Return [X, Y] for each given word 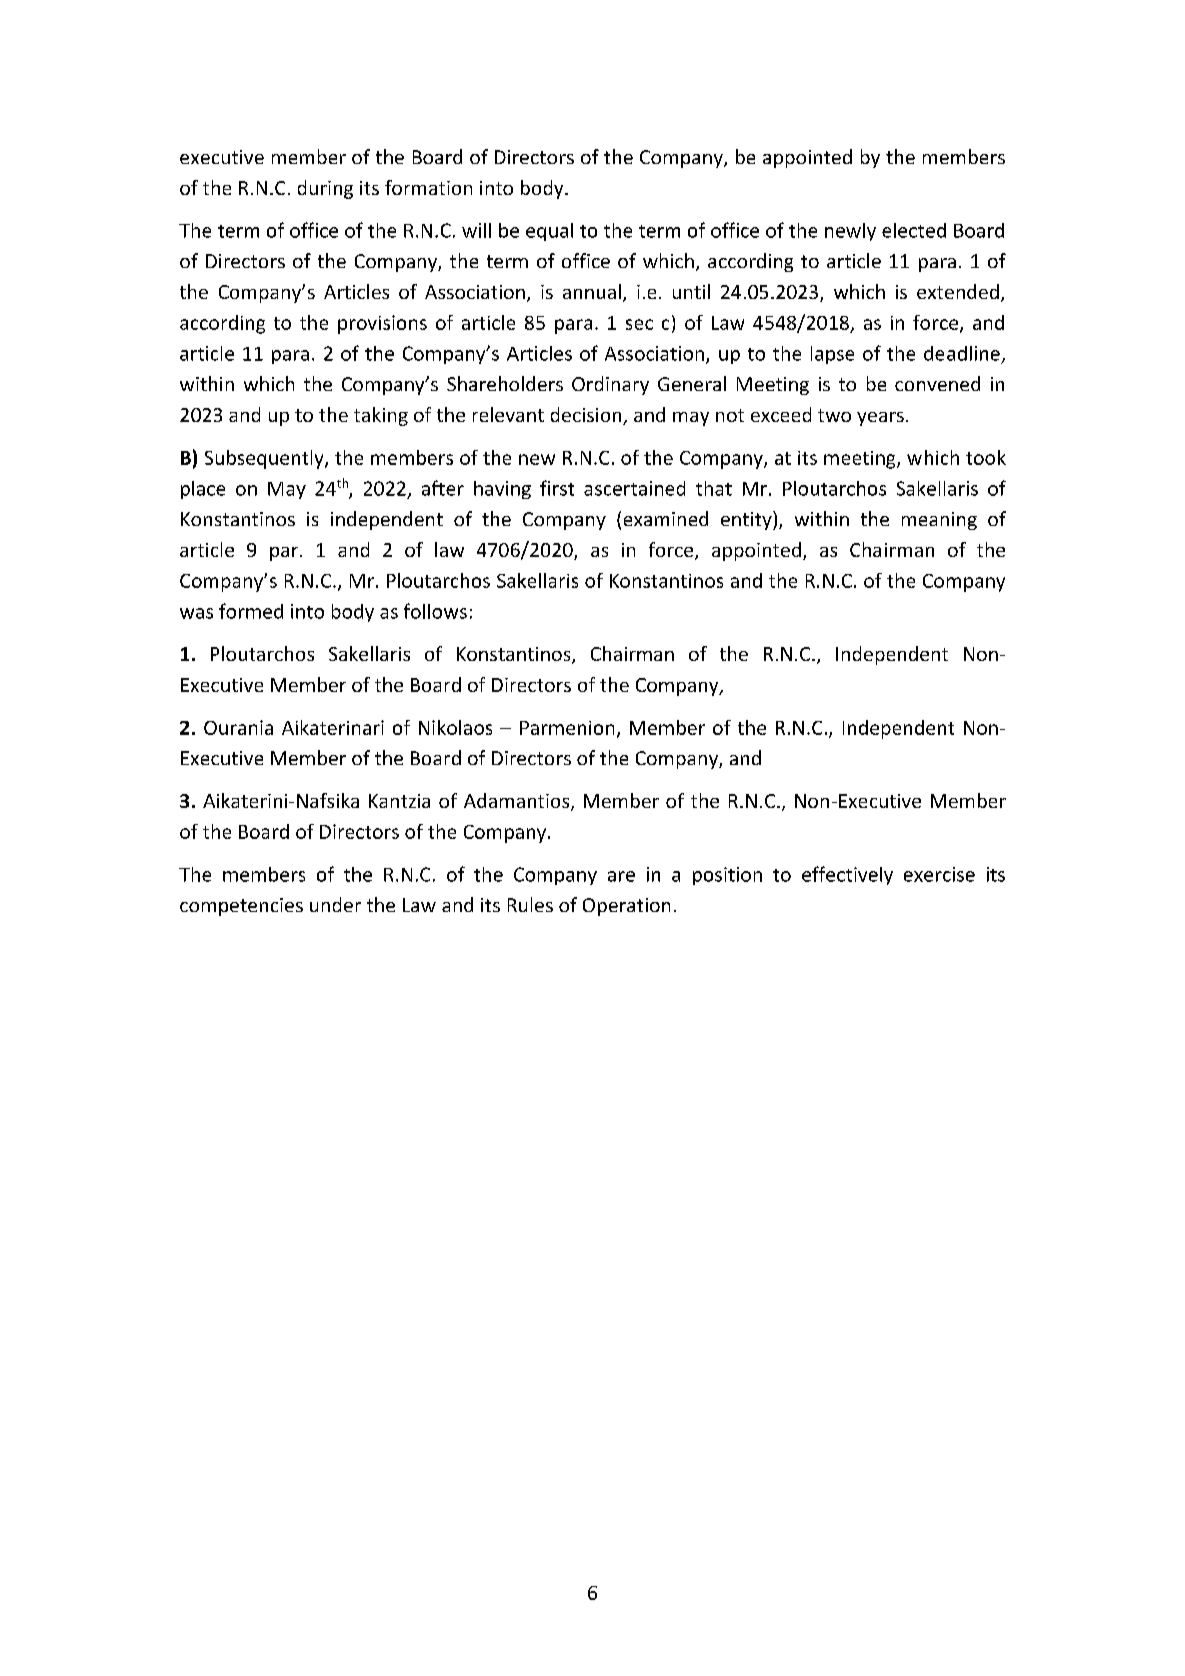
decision [587, 416]
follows [435, 611]
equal [549, 232]
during [325, 189]
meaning [939, 521]
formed [251, 611]
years [880, 419]
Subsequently [265, 459]
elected [914, 230]
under [335, 904]
